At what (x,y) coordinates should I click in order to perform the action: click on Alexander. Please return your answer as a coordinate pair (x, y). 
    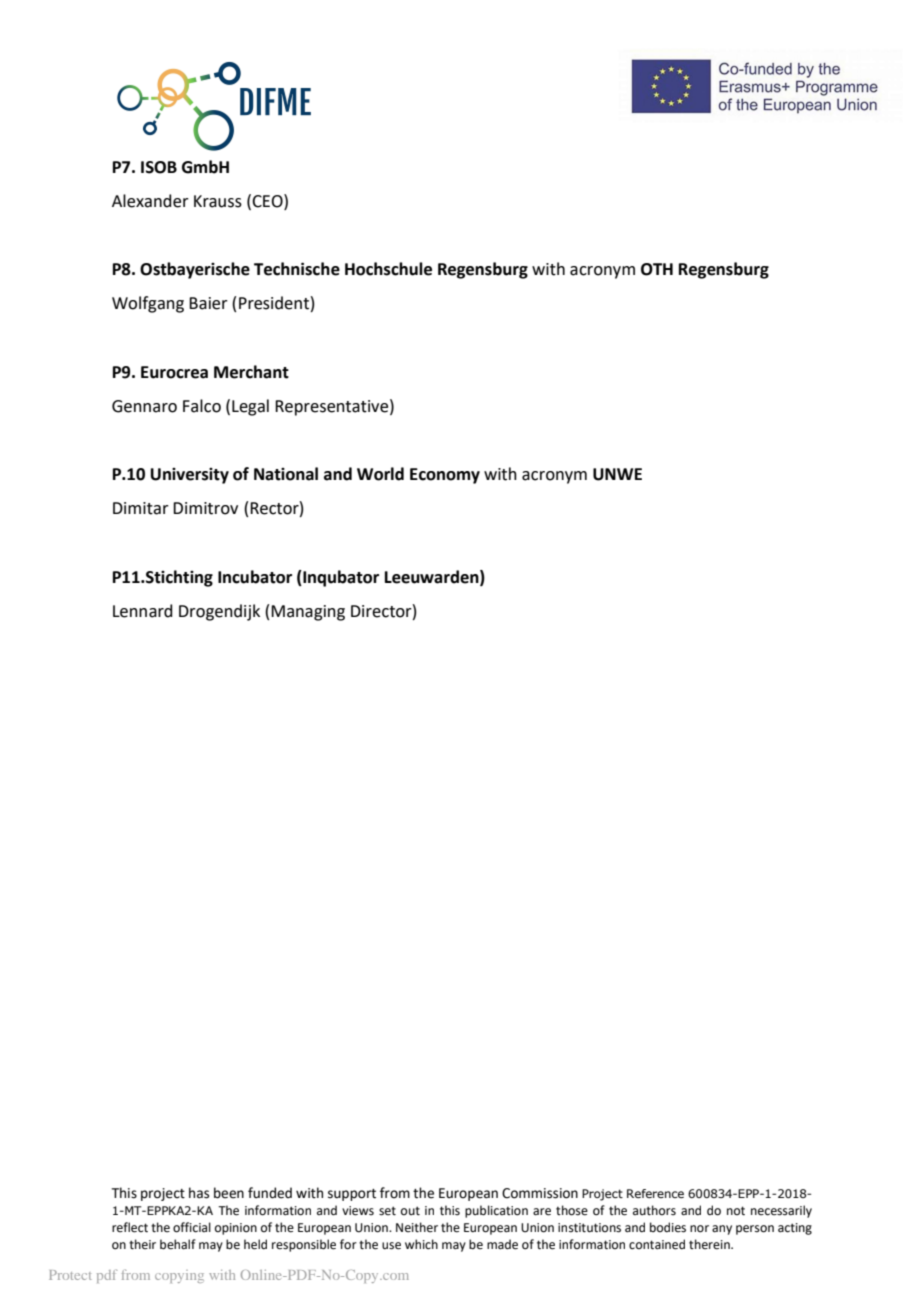
    Looking at the image, I should click on (150, 201).
